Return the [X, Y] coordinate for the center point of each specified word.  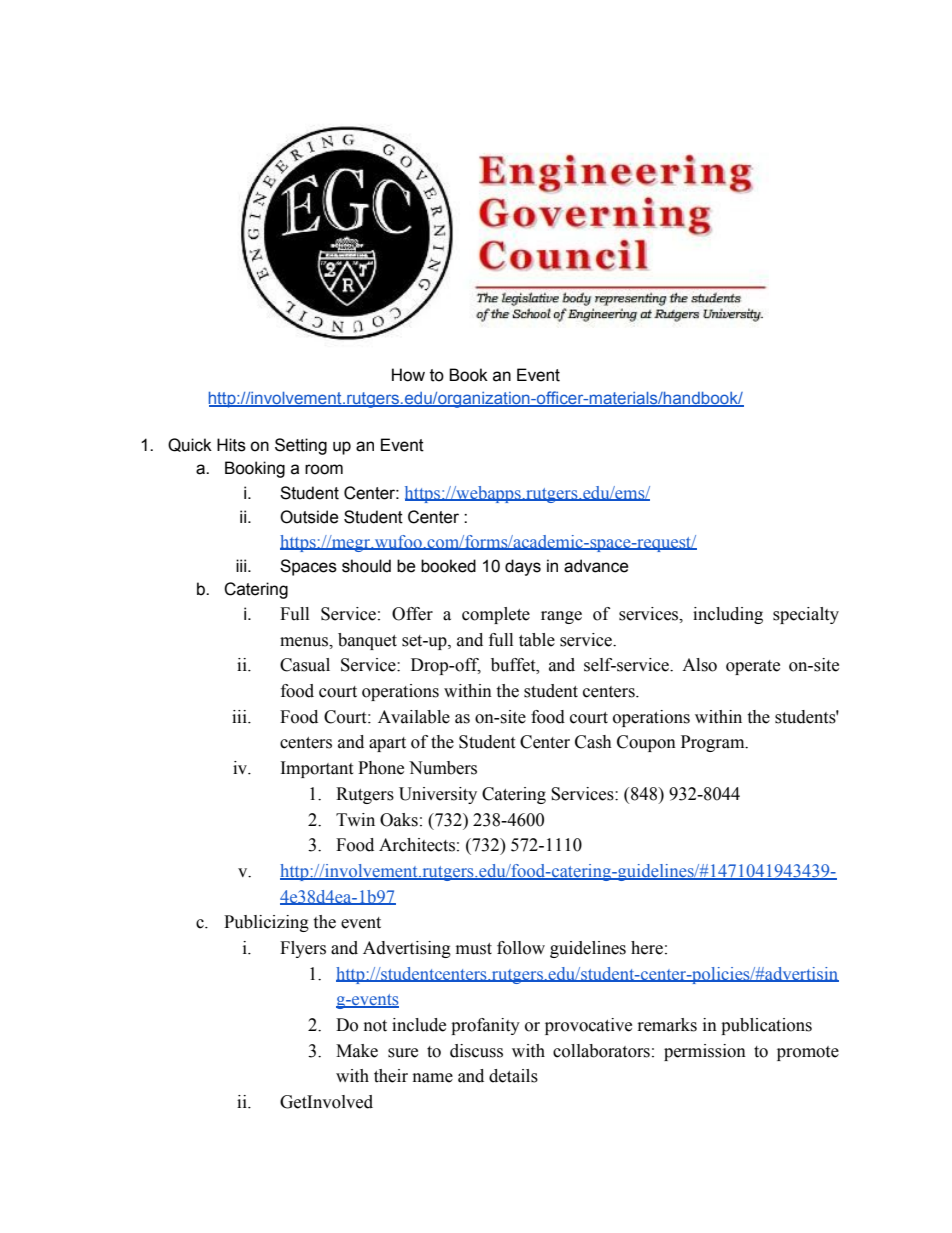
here [647, 948]
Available [414, 717]
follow [521, 948]
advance [596, 566]
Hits [231, 445]
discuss [476, 1051]
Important [317, 769]
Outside [309, 517]
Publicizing [266, 923]
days [523, 567]
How [408, 375]
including [728, 615]
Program [714, 743]
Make [357, 1051]
